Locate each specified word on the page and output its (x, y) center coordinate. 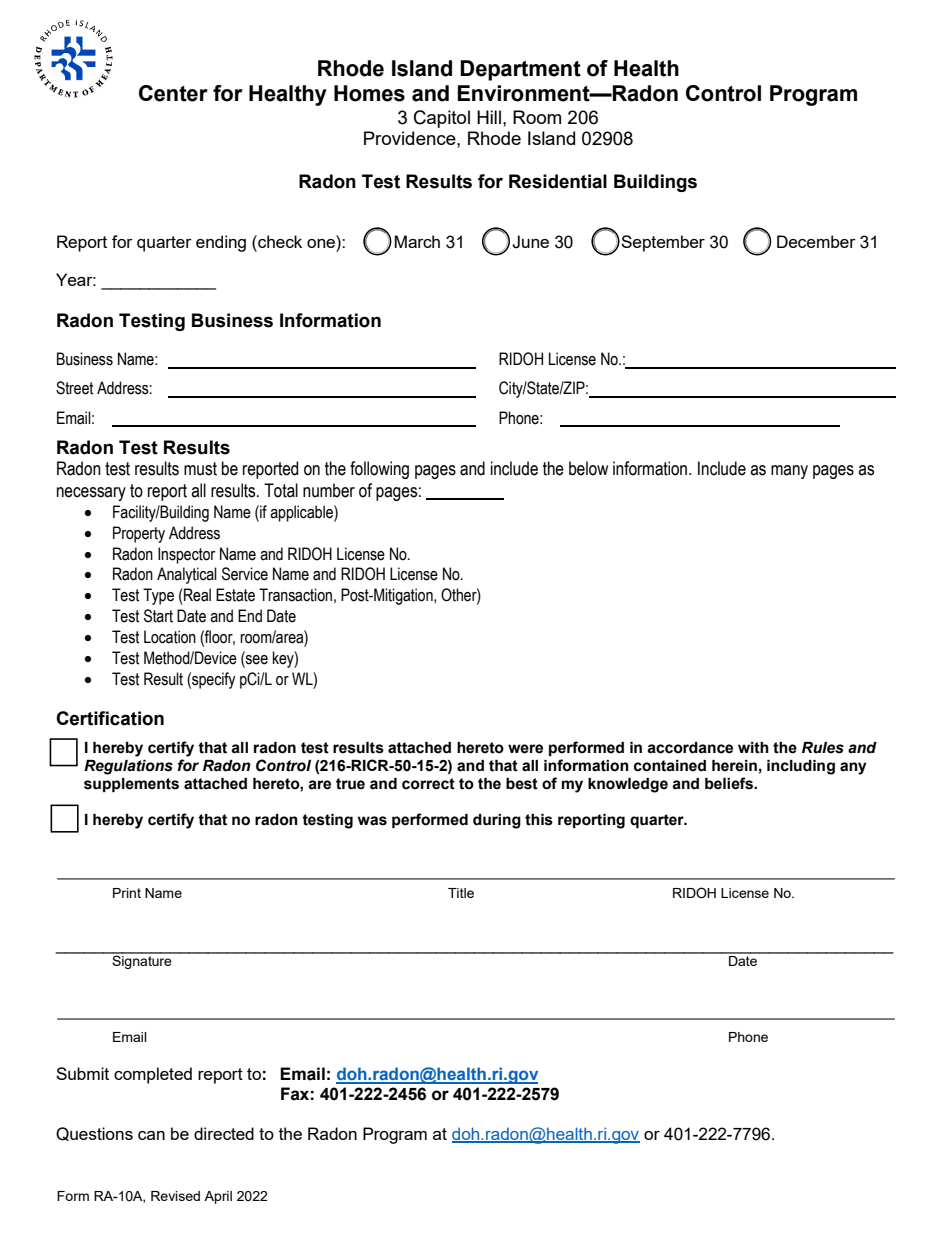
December (816, 241)
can (151, 1135)
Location (170, 637)
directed (224, 1133)
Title (461, 893)
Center (173, 93)
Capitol (442, 119)
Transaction (295, 595)
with (753, 748)
